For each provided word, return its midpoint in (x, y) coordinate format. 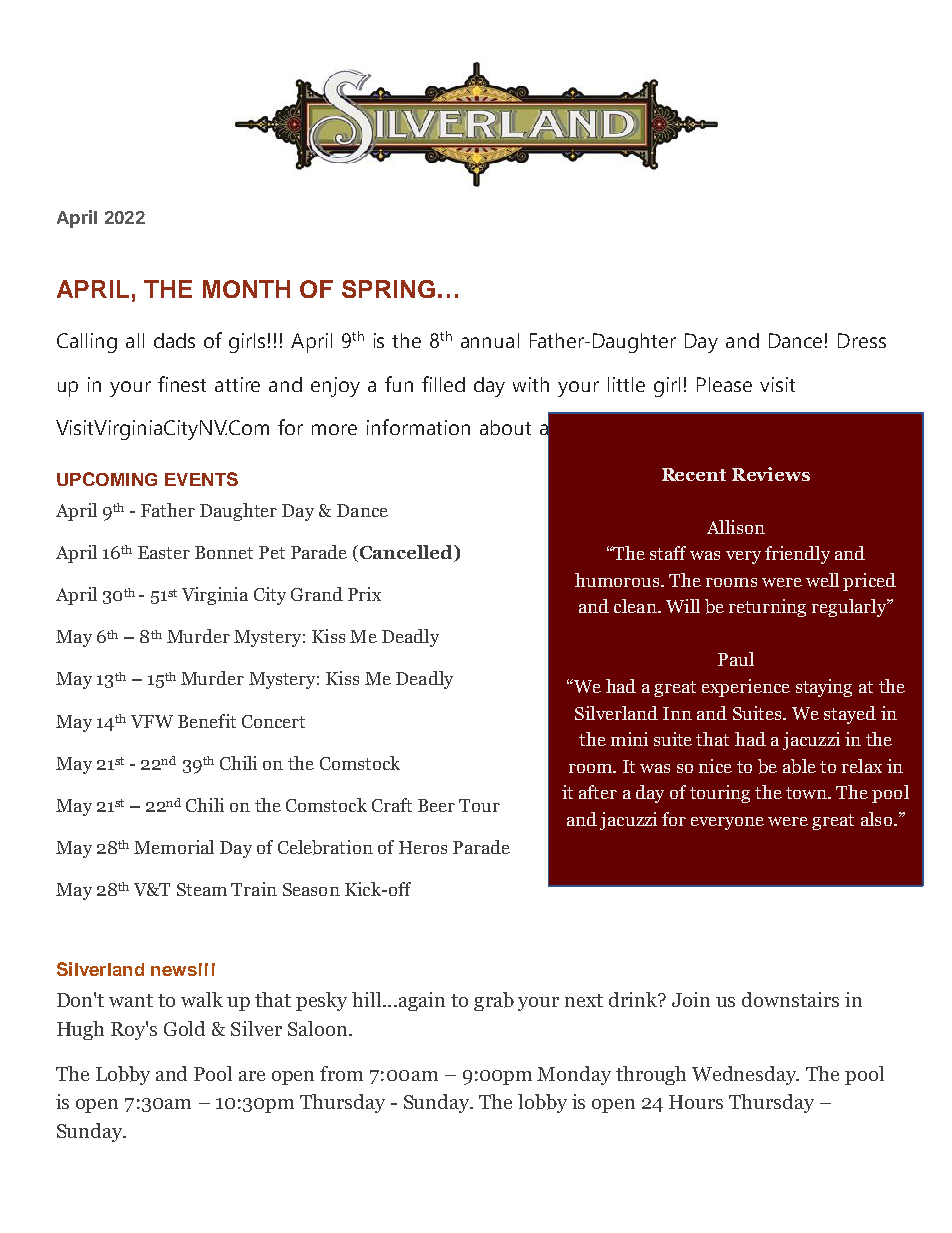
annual (490, 340)
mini (629, 739)
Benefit (207, 721)
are (252, 1076)
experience (746, 688)
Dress (862, 340)
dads (174, 340)
